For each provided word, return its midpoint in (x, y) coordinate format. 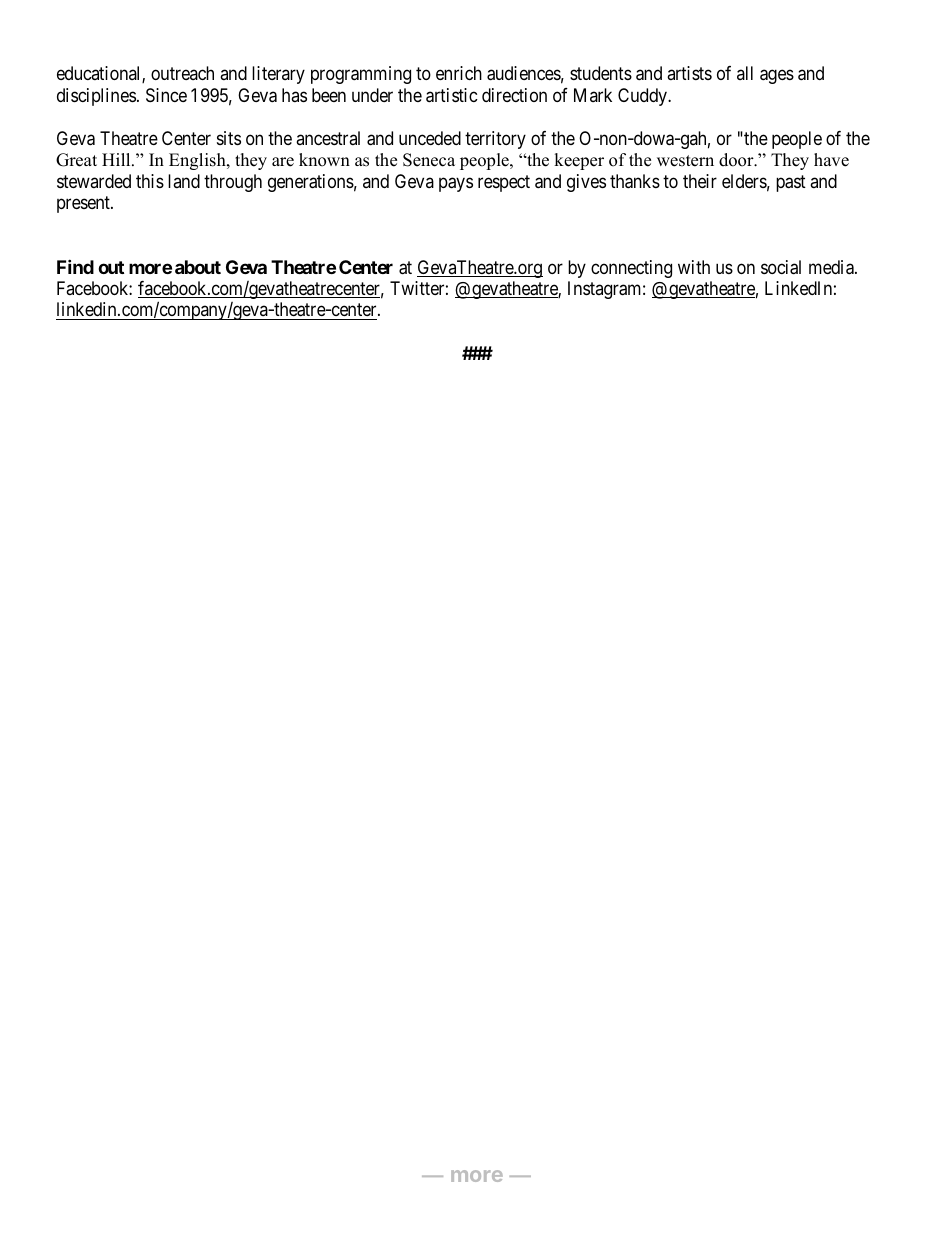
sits (229, 138)
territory (495, 140)
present (84, 204)
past (791, 183)
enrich (459, 73)
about (198, 267)
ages (777, 77)
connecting (631, 269)
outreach (182, 73)
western (685, 161)
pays (456, 184)
